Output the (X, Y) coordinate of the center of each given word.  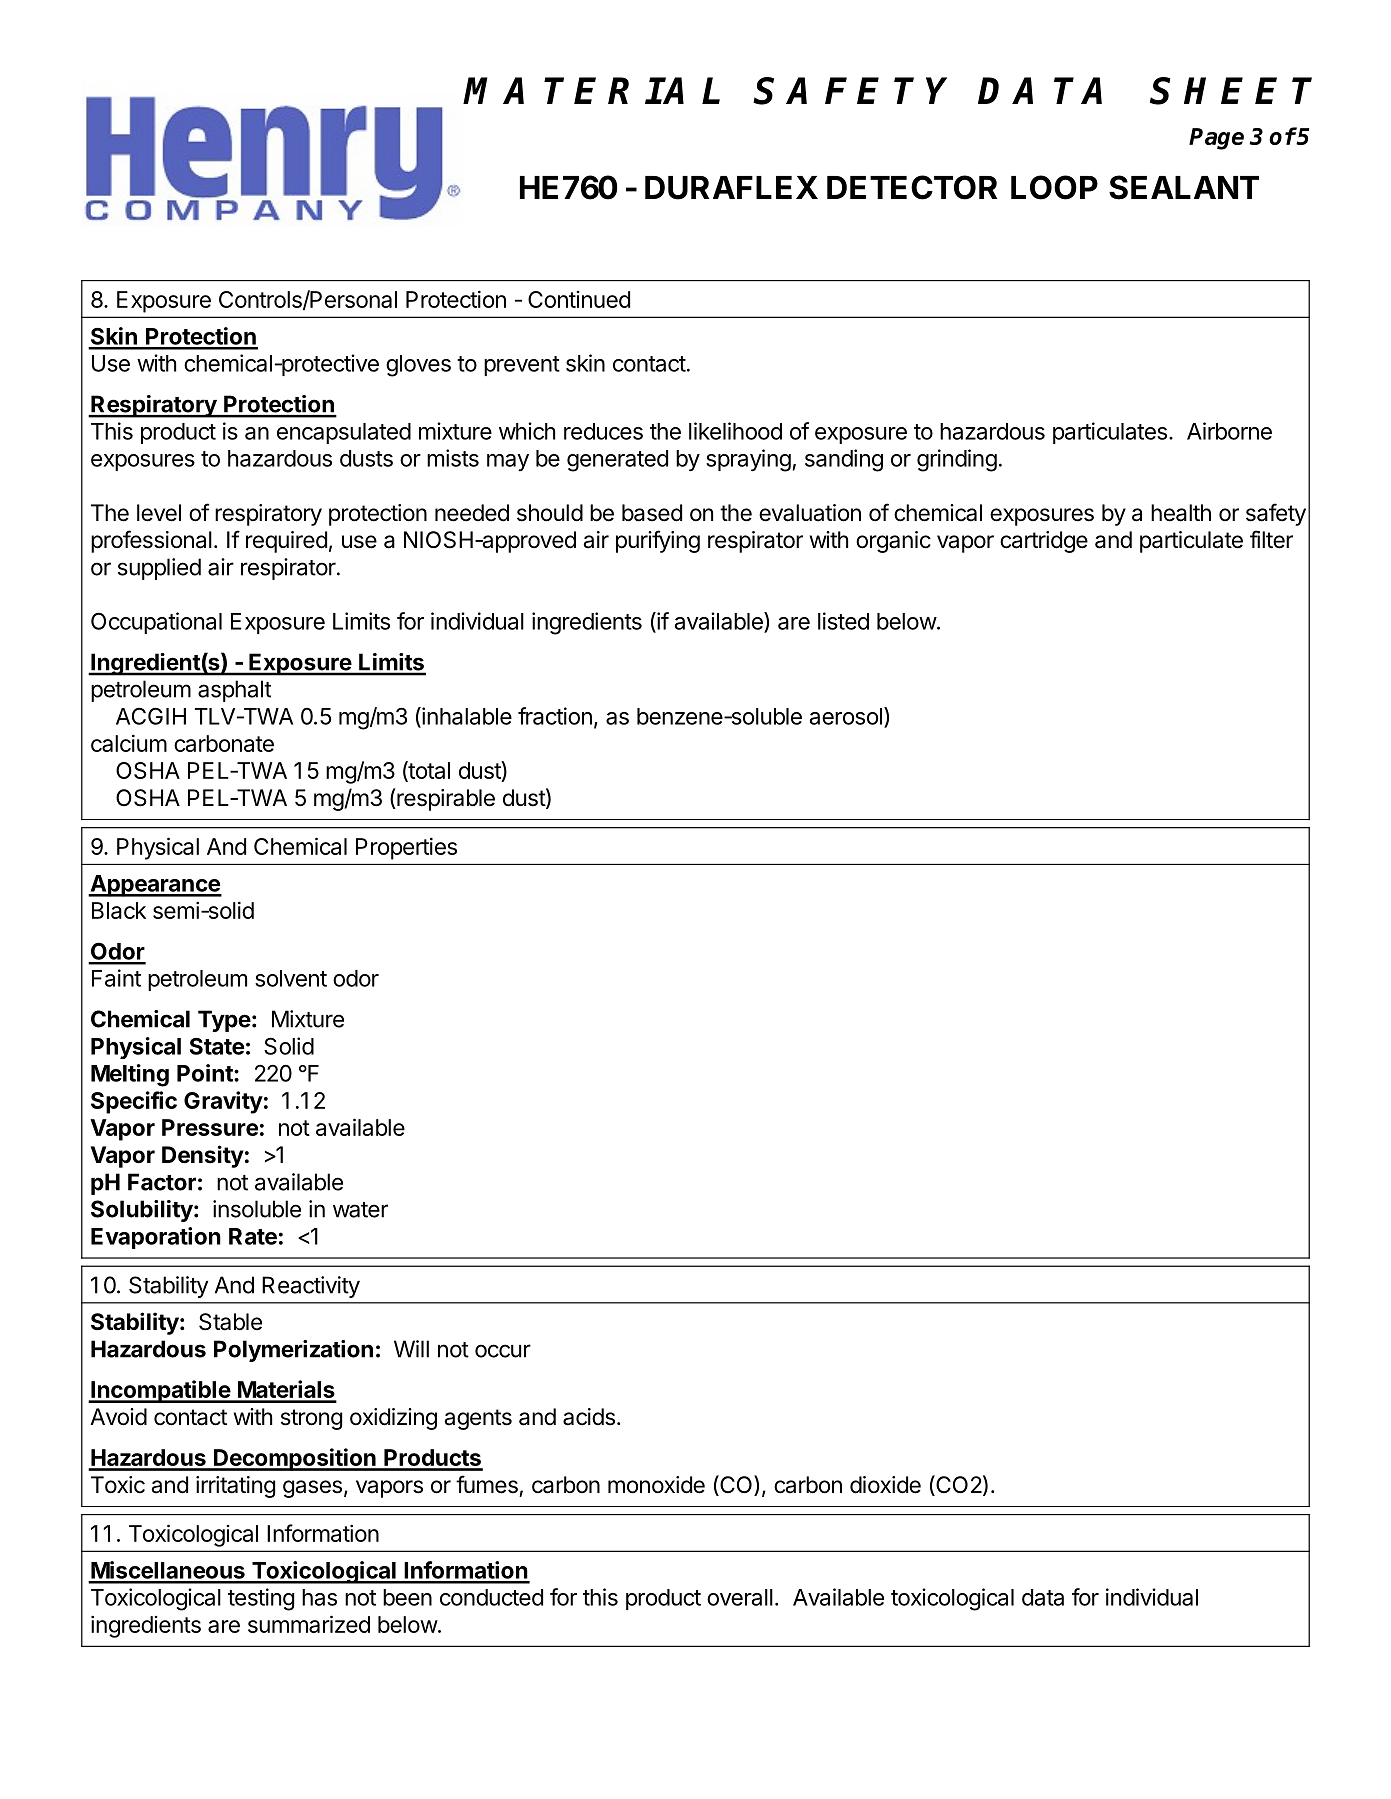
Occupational (156, 623)
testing (261, 1599)
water (360, 1210)
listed (843, 621)
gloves (418, 366)
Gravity (223, 1102)
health (1181, 513)
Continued (579, 299)
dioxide (885, 1485)
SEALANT (1184, 187)
